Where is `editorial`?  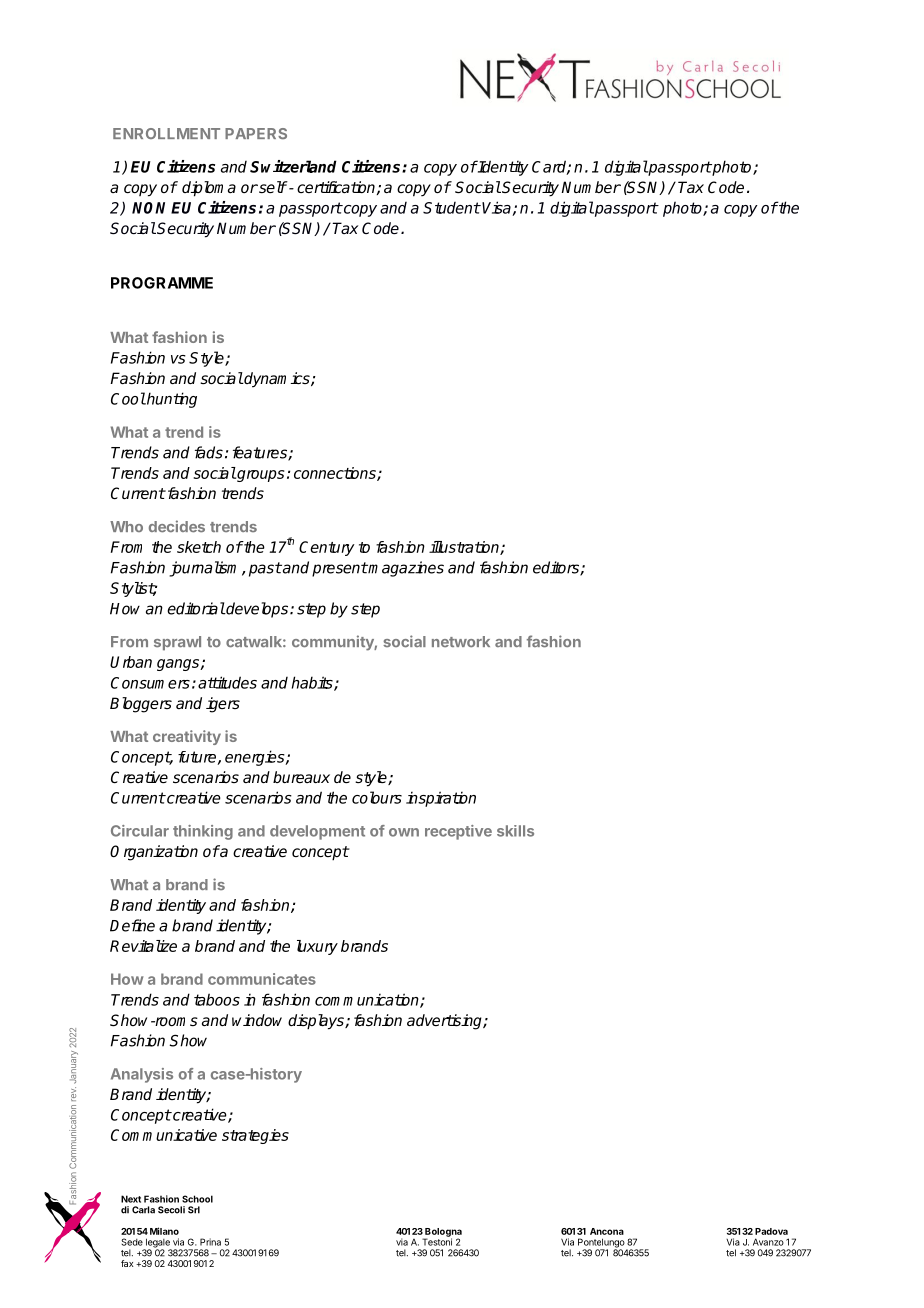
editorial is located at coordinates (196, 608).
